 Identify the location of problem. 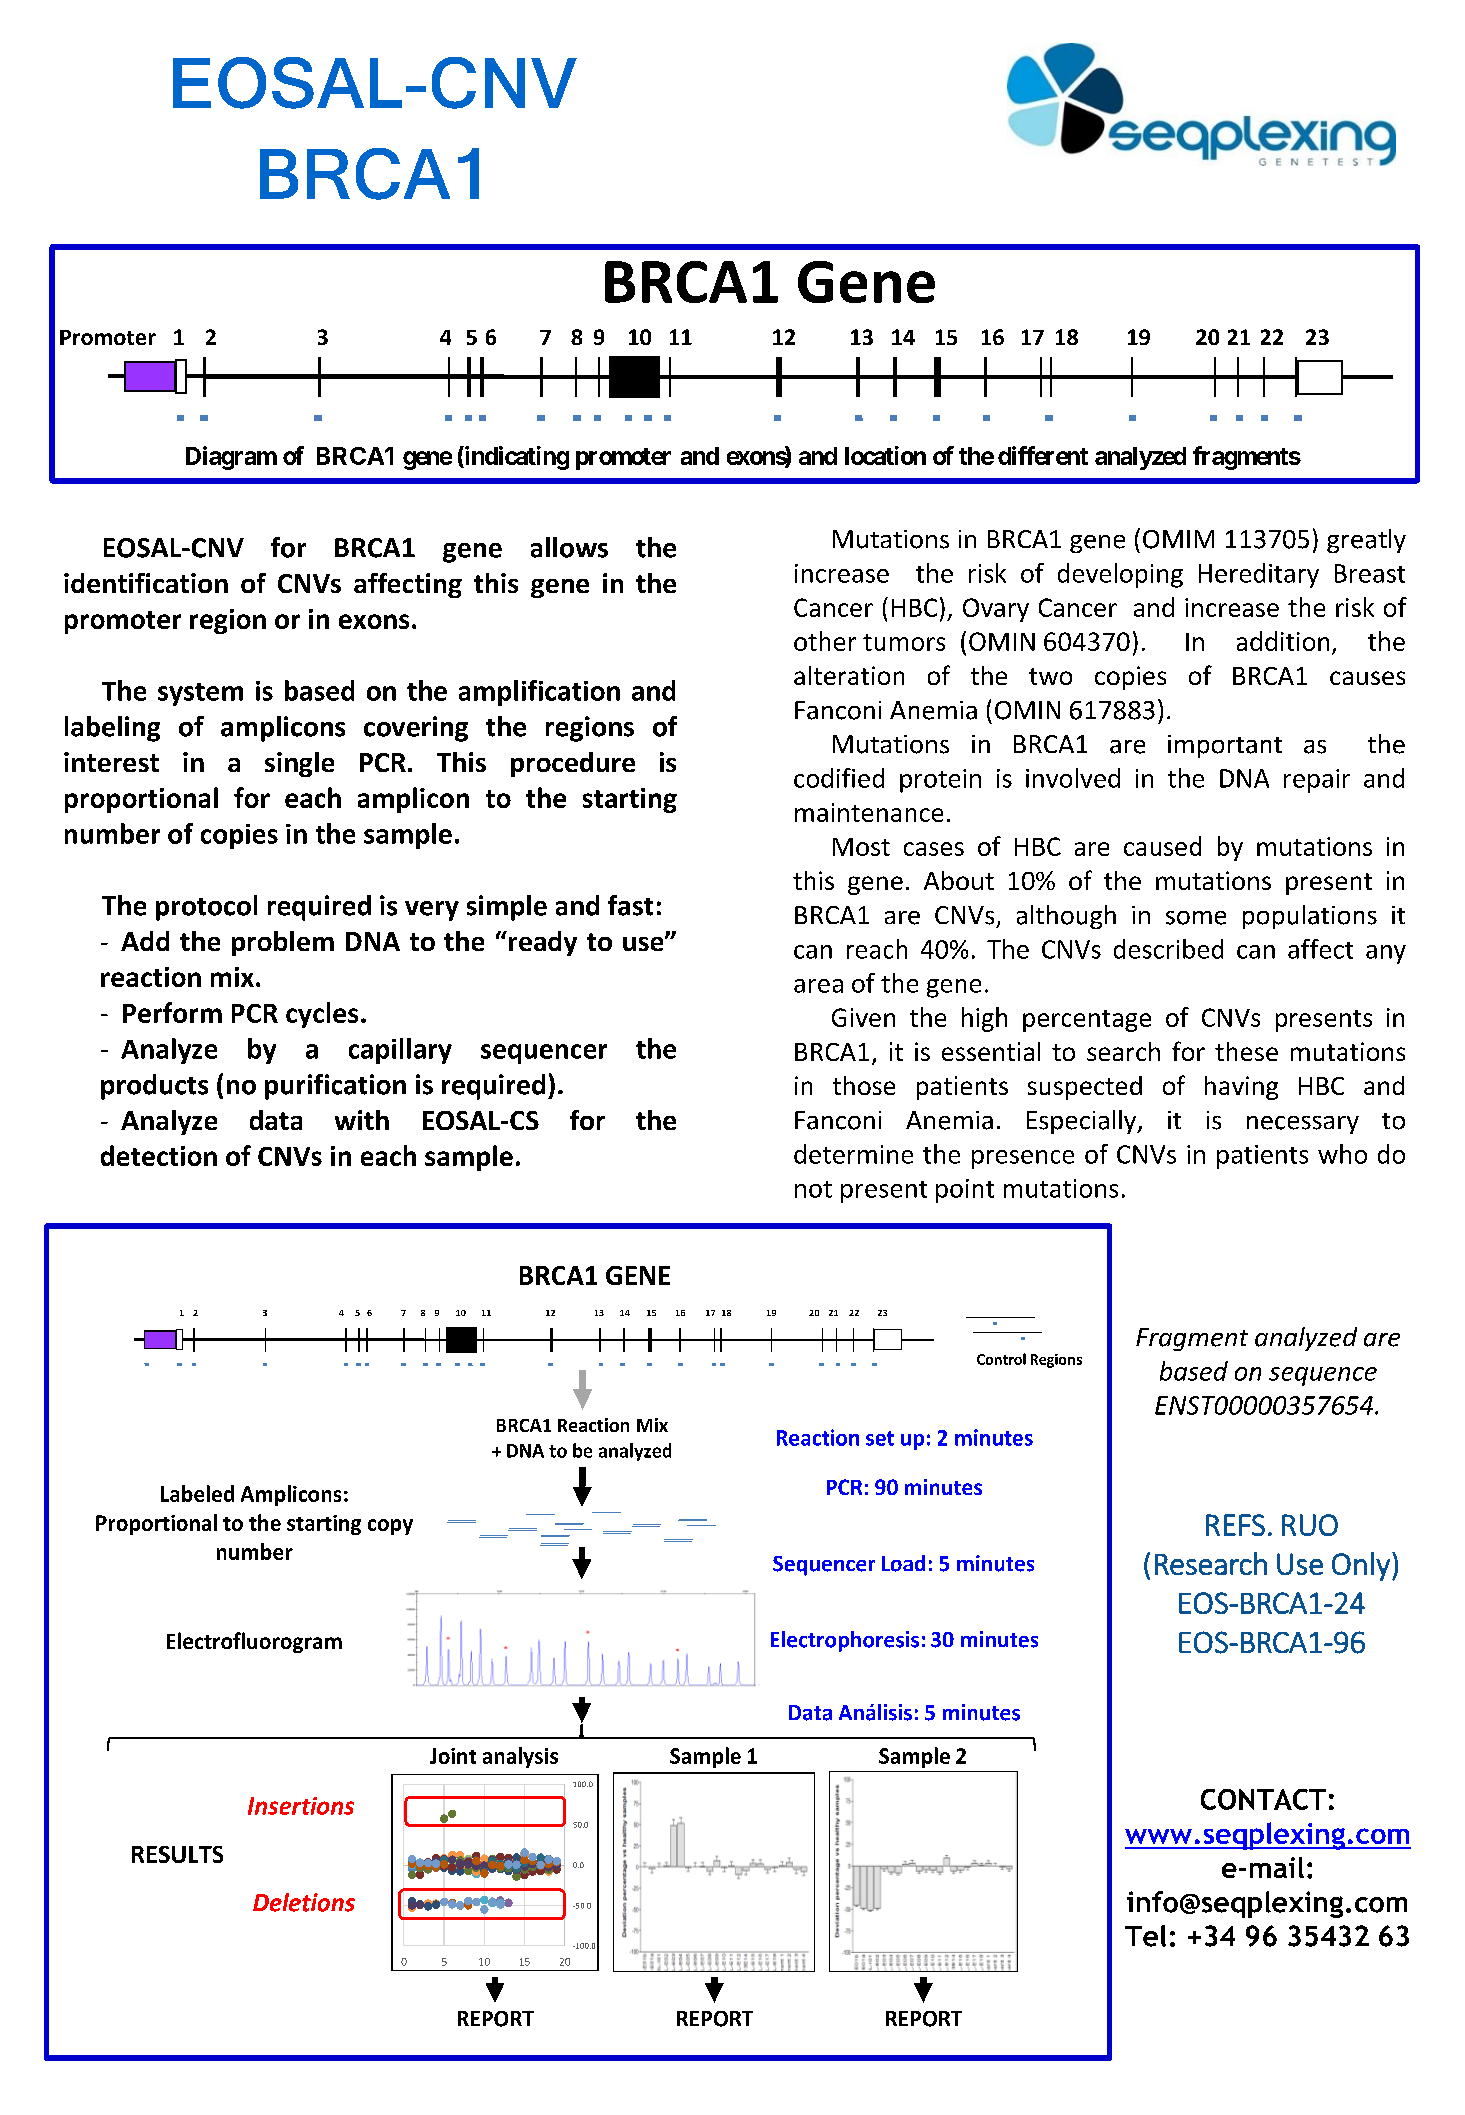
(283, 943).
